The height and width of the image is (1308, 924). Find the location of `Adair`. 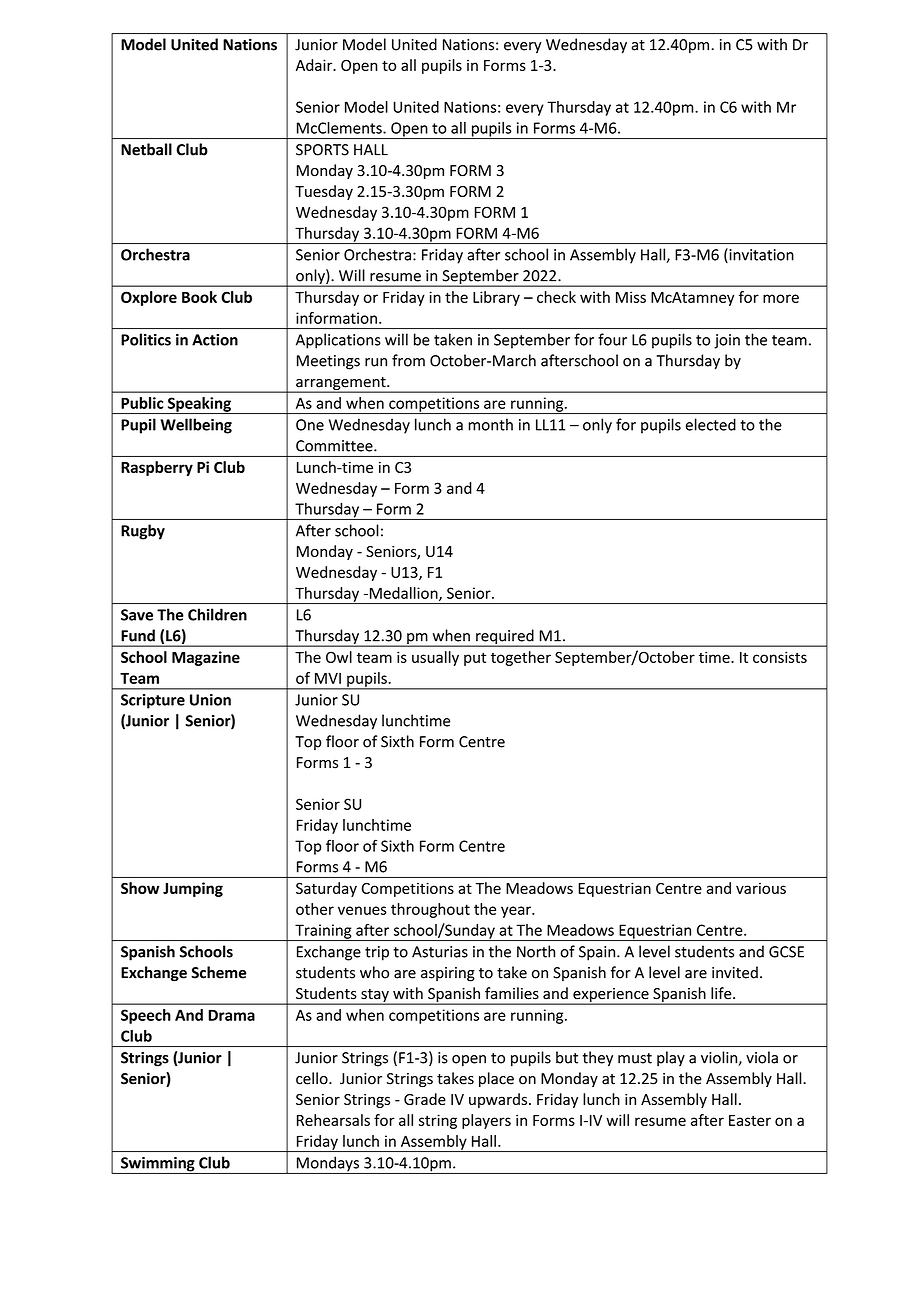

Adair is located at coordinates (315, 65).
